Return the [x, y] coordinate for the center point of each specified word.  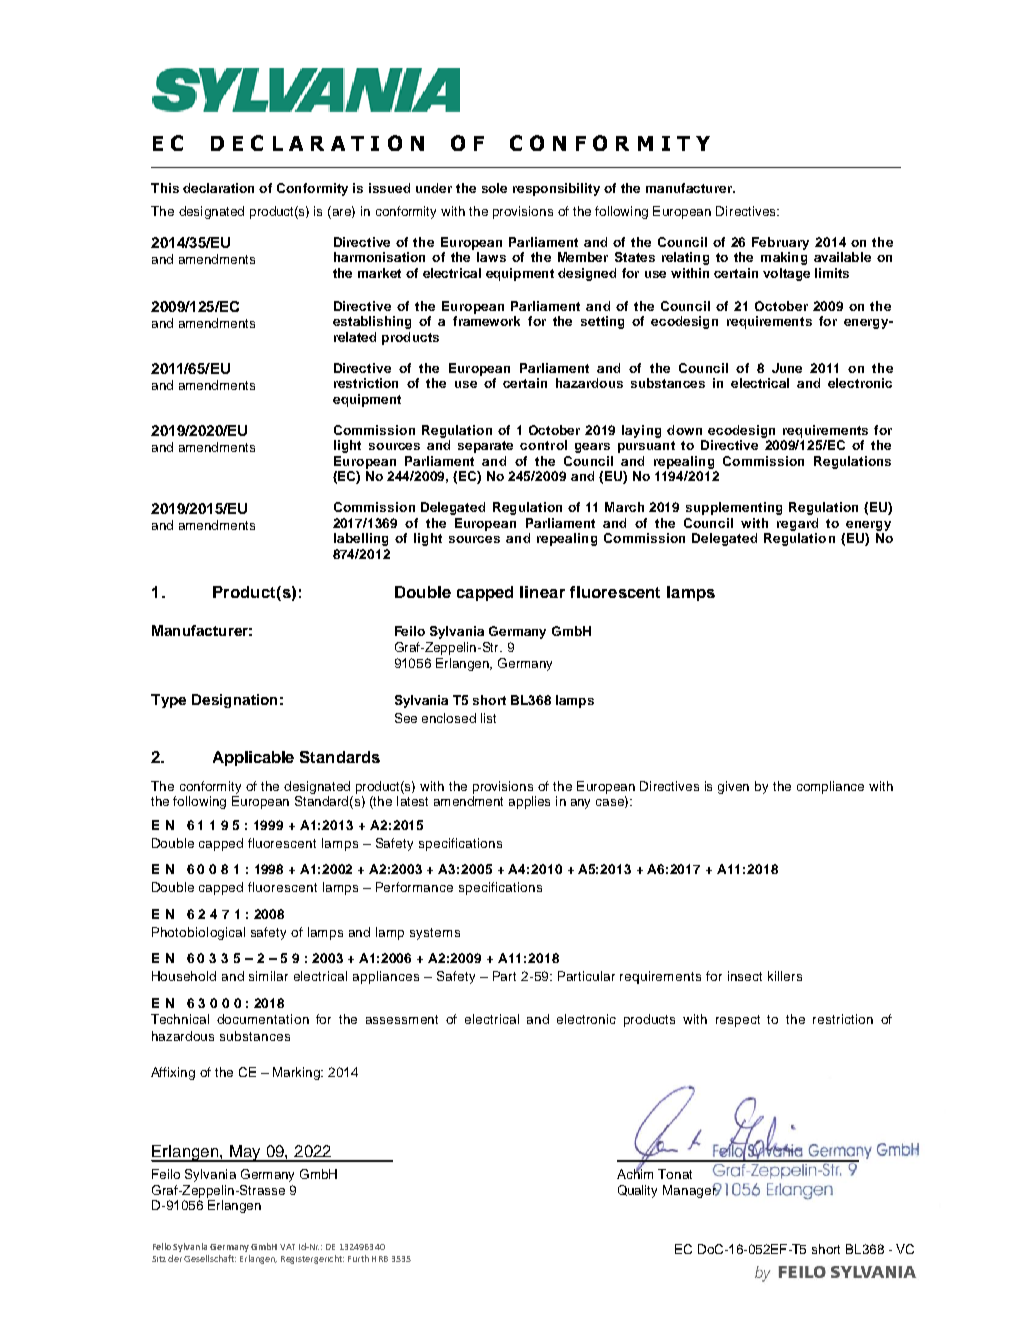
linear [542, 592]
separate [485, 447]
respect [738, 1021]
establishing [372, 322]
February [780, 243]
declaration [218, 188]
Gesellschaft [210, 1258]
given [733, 787]
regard [797, 524]
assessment [402, 1019]
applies [529, 802]
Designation [234, 701]
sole [494, 188]
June [787, 368]
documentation [263, 1019]
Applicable [253, 758]
